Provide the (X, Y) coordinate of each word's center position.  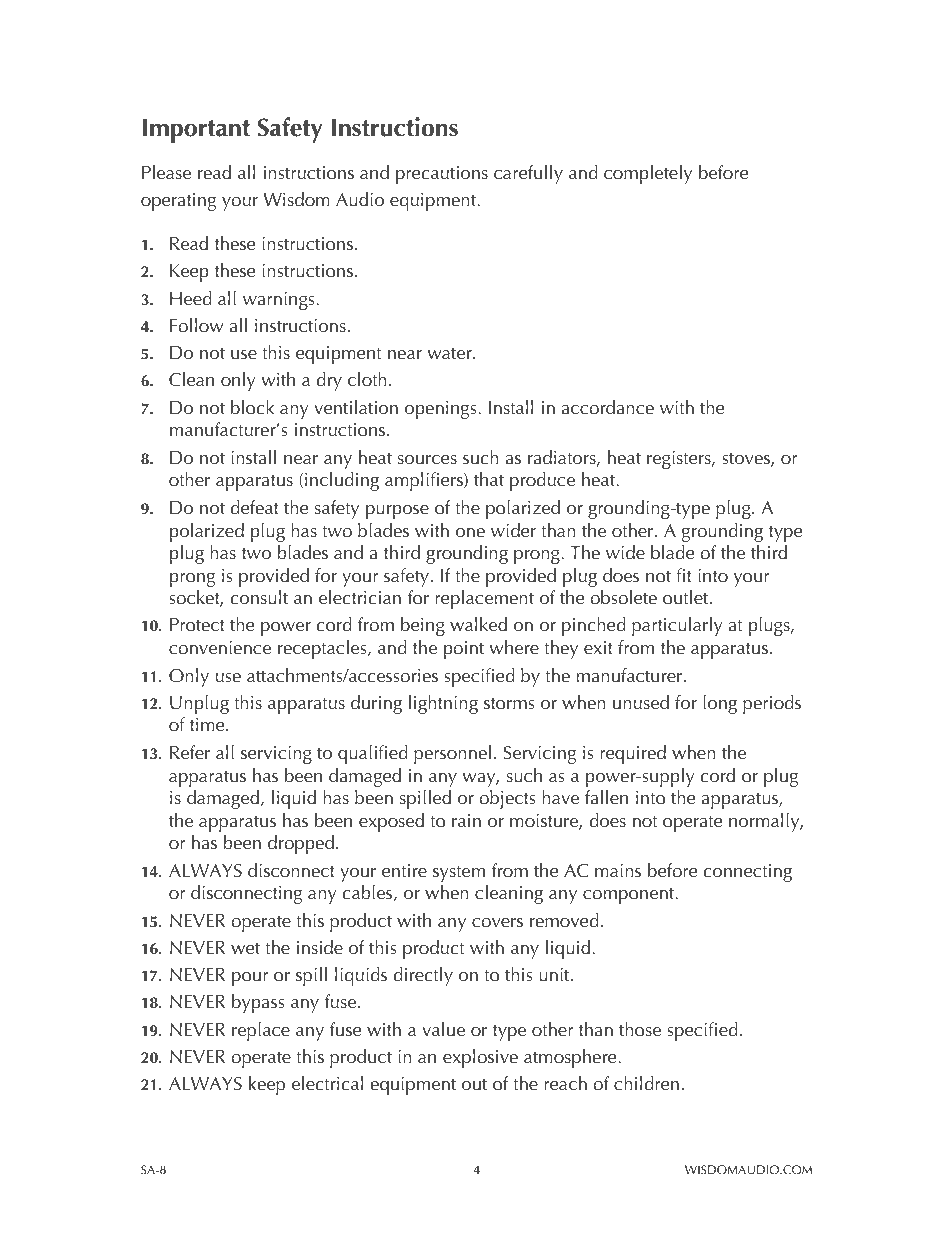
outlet (687, 597)
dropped (301, 844)
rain (466, 821)
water (451, 354)
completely (648, 174)
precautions (442, 175)
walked (478, 624)
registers (680, 460)
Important (196, 131)
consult (259, 597)
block (252, 407)
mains (618, 871)
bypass (258, 1003)
